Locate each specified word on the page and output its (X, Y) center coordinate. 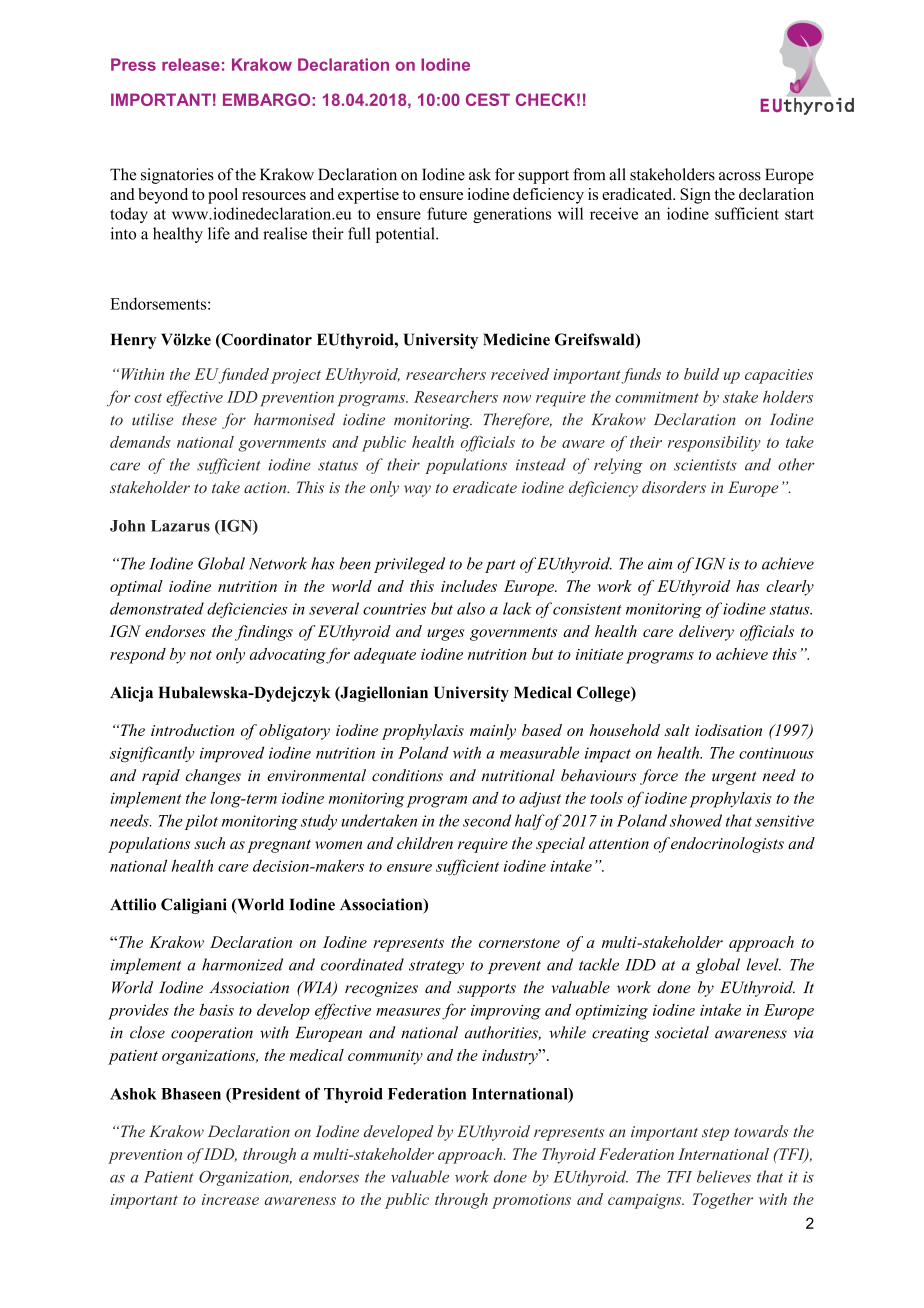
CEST (488, 99)
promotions (531, 1201)
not (201, 655)
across (740, 176)
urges (445, 635)
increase (230, 1199)
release (191, 64)
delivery (706, 633)
